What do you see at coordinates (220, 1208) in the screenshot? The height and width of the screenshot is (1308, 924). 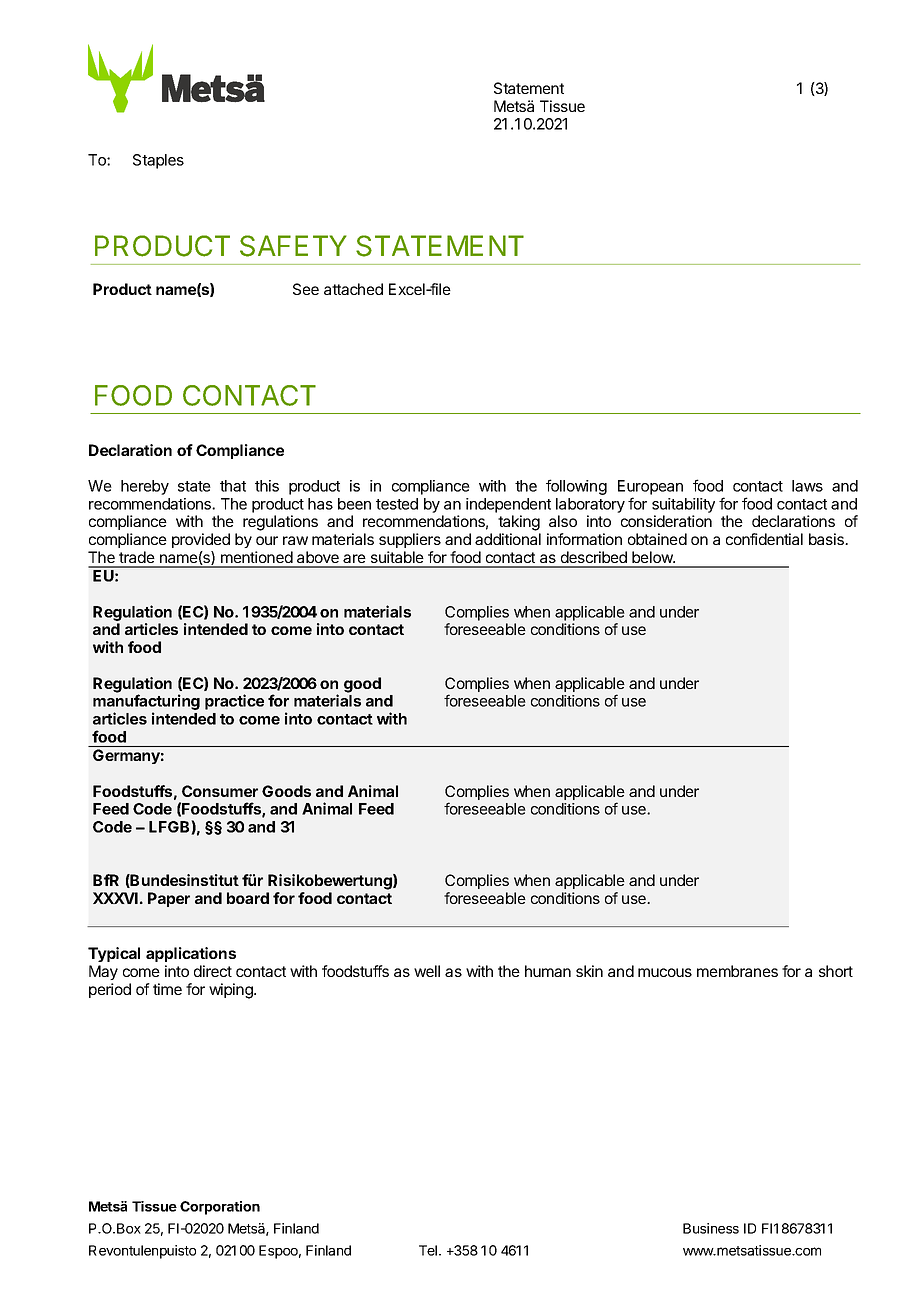 I see `Corporation` at bounding box center [220, 1208].
